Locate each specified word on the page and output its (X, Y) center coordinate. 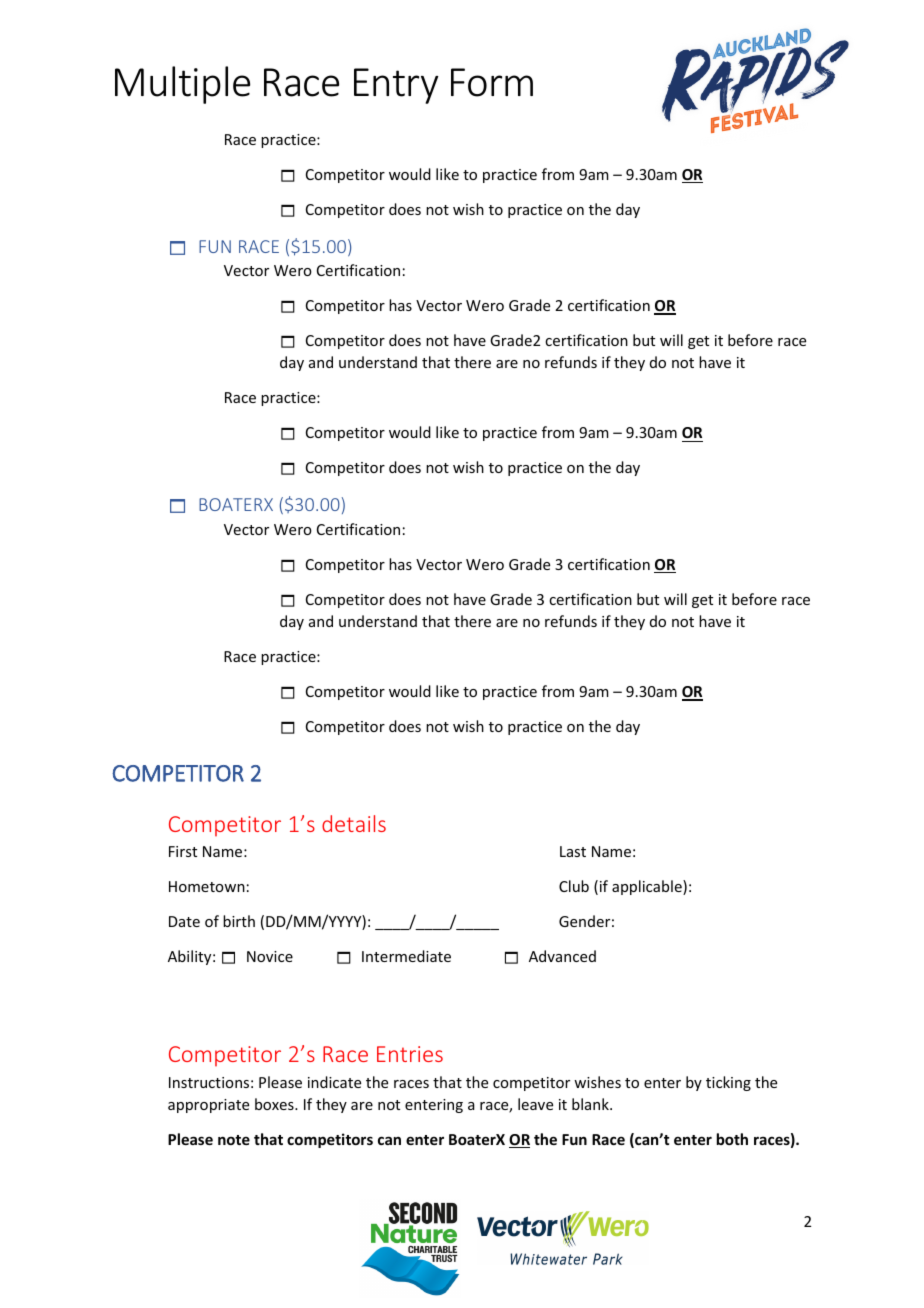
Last (573, 851)
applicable (648, 887)
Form (492, 82)
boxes (275, 1104)
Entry (396, 86)
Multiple (182, 85)
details (354, 823)
